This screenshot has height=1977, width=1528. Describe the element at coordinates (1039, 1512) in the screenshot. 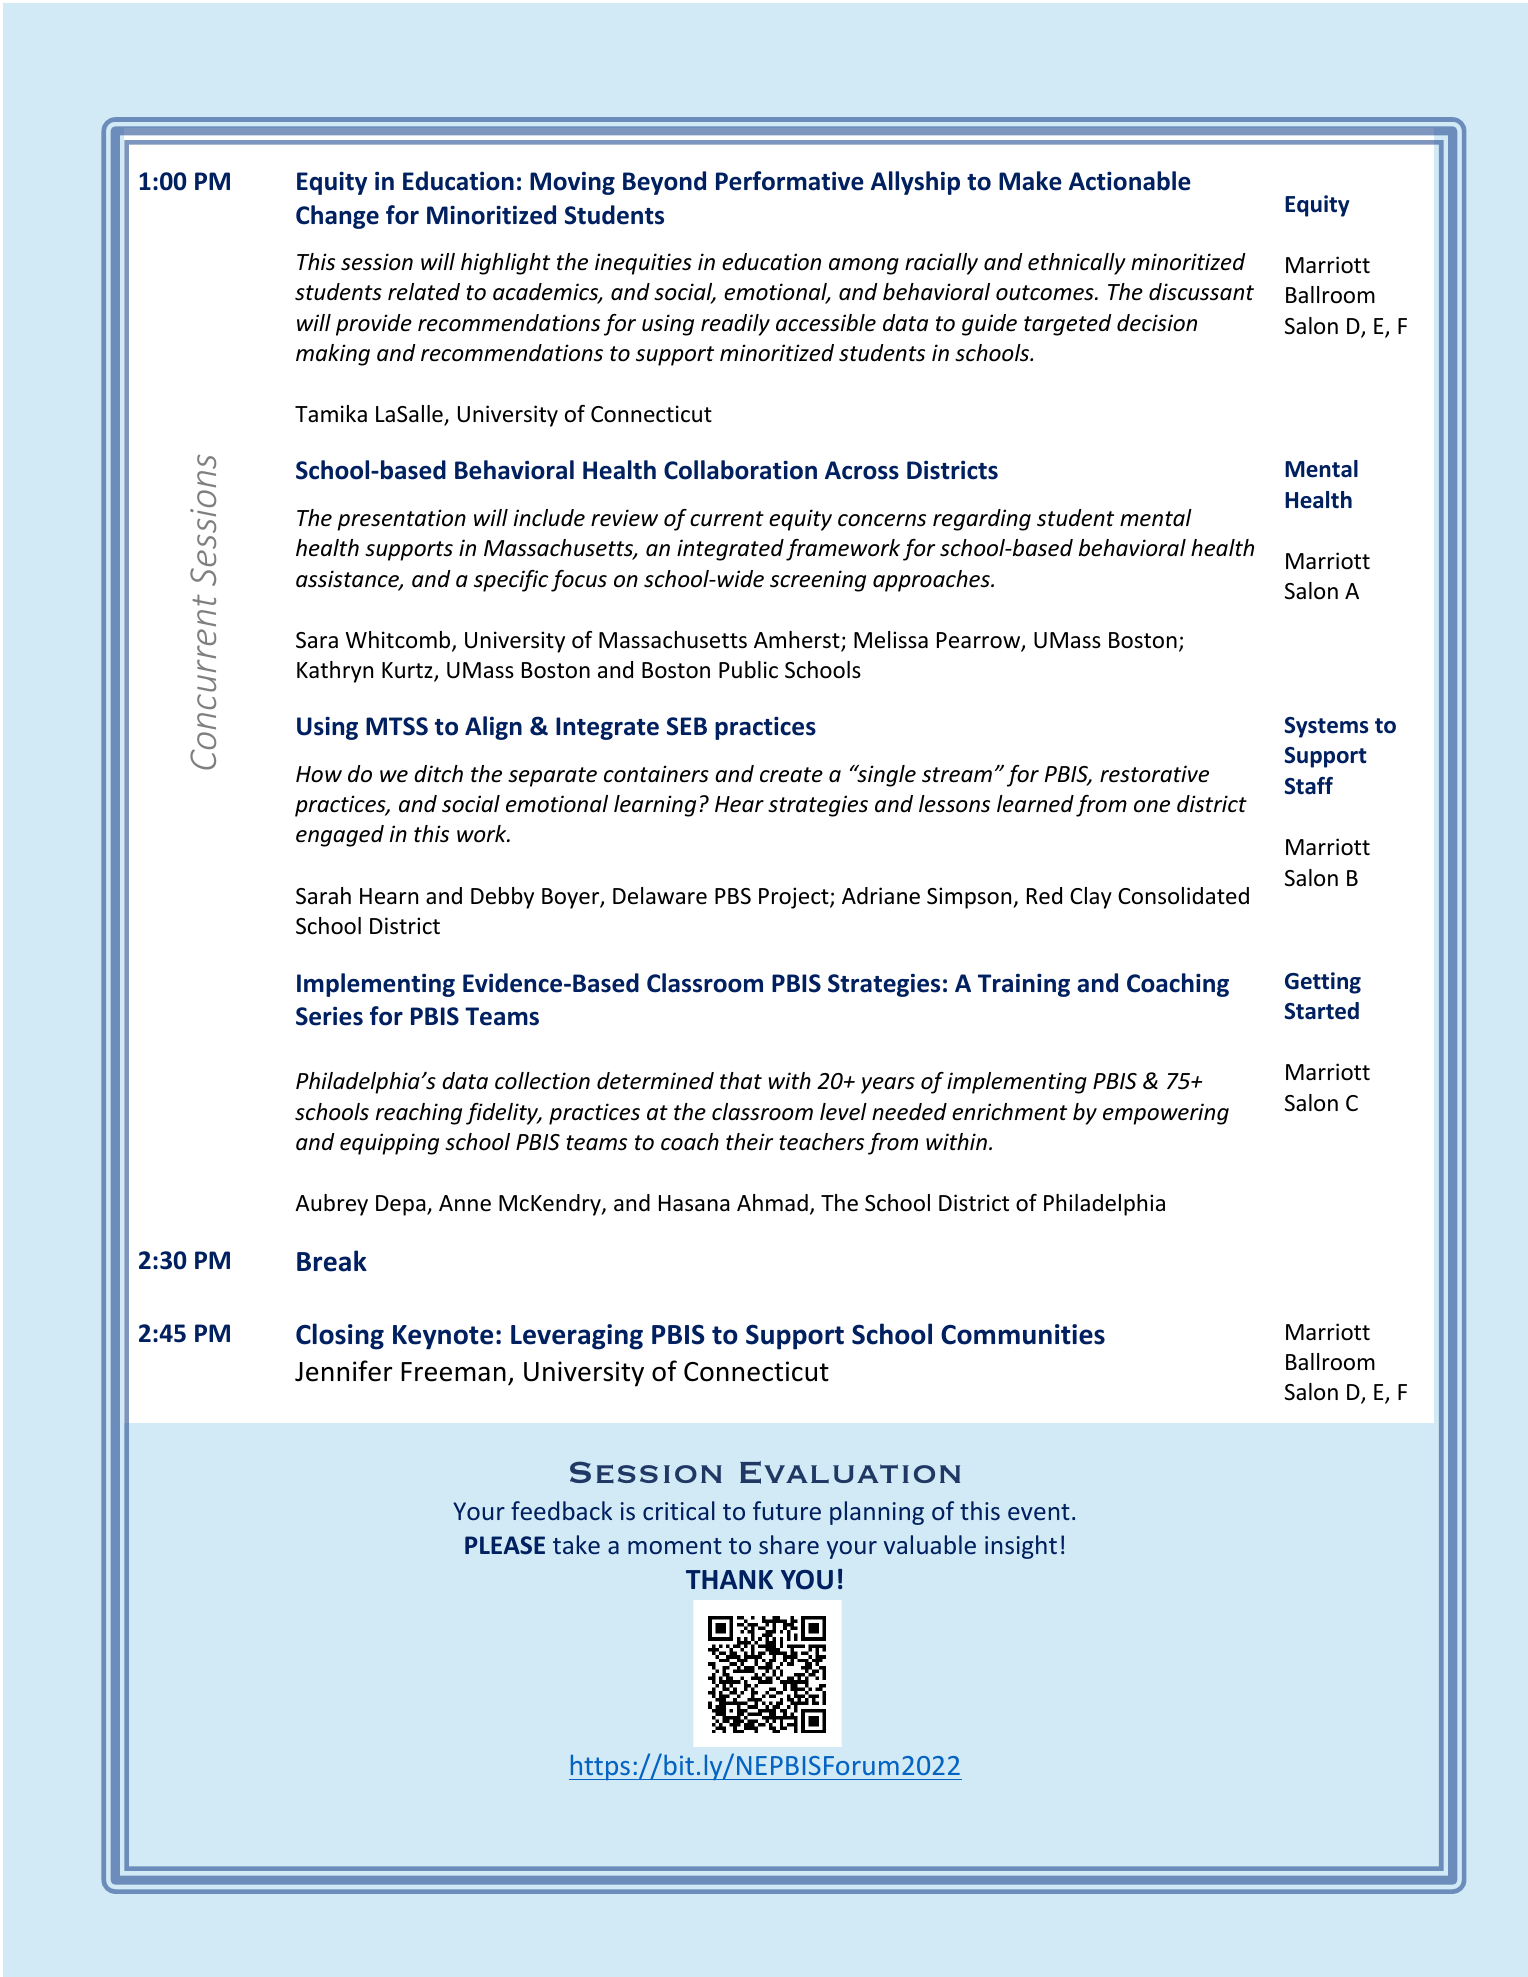

I see `event` at that location.
